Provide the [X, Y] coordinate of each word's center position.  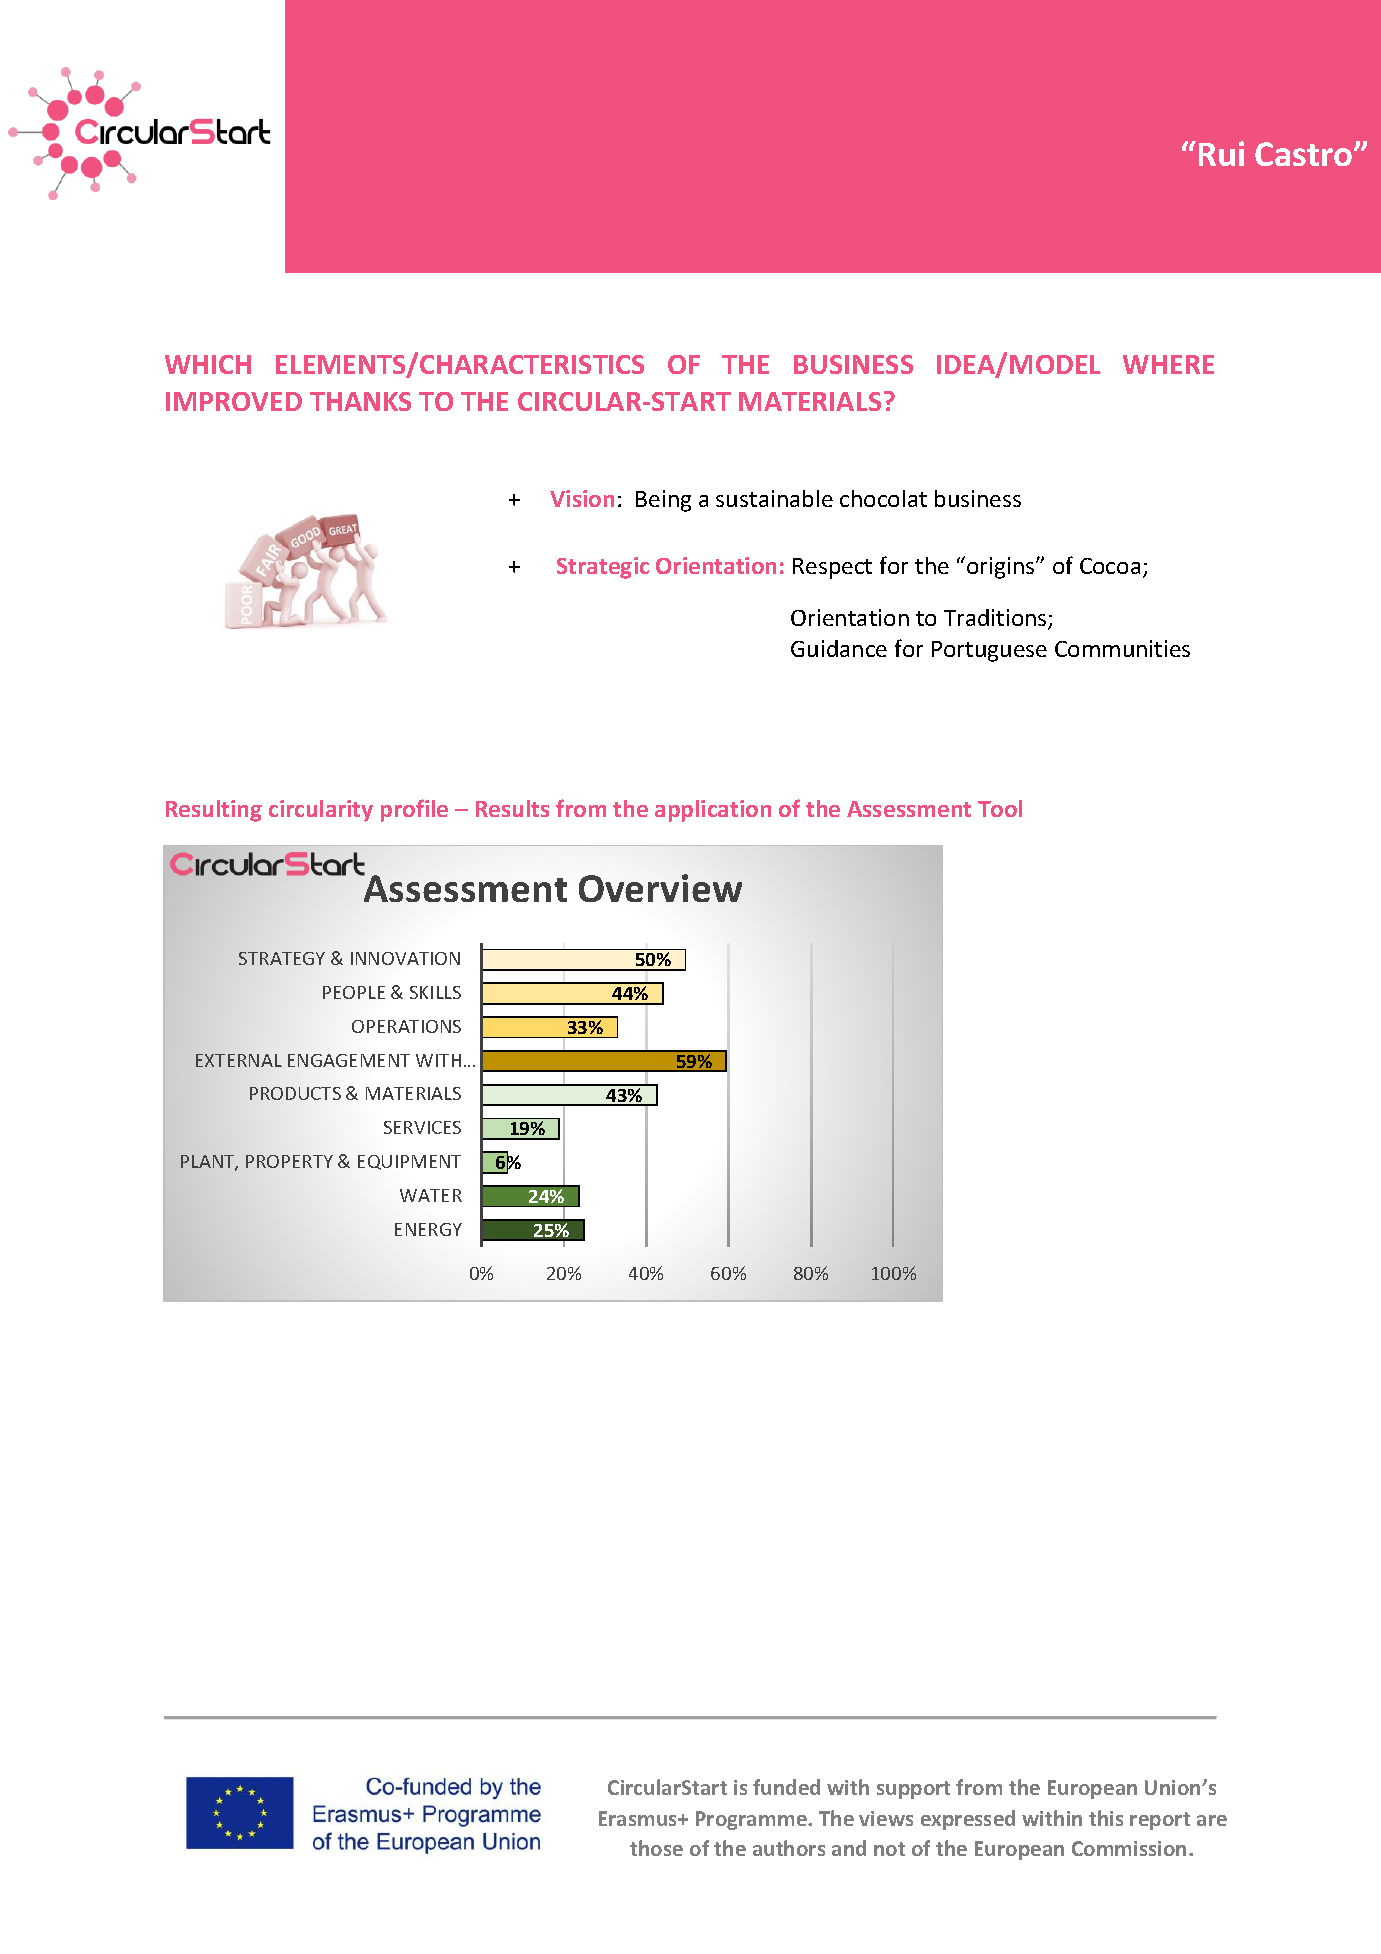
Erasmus [639, 1818]
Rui [1221, 153]
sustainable [774, 498]
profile [414, 810]
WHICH [208, 364]
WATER [431, 1195]
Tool [1000, 808]
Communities [1122, 648]
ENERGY [428, 1229]
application [713, 811]
